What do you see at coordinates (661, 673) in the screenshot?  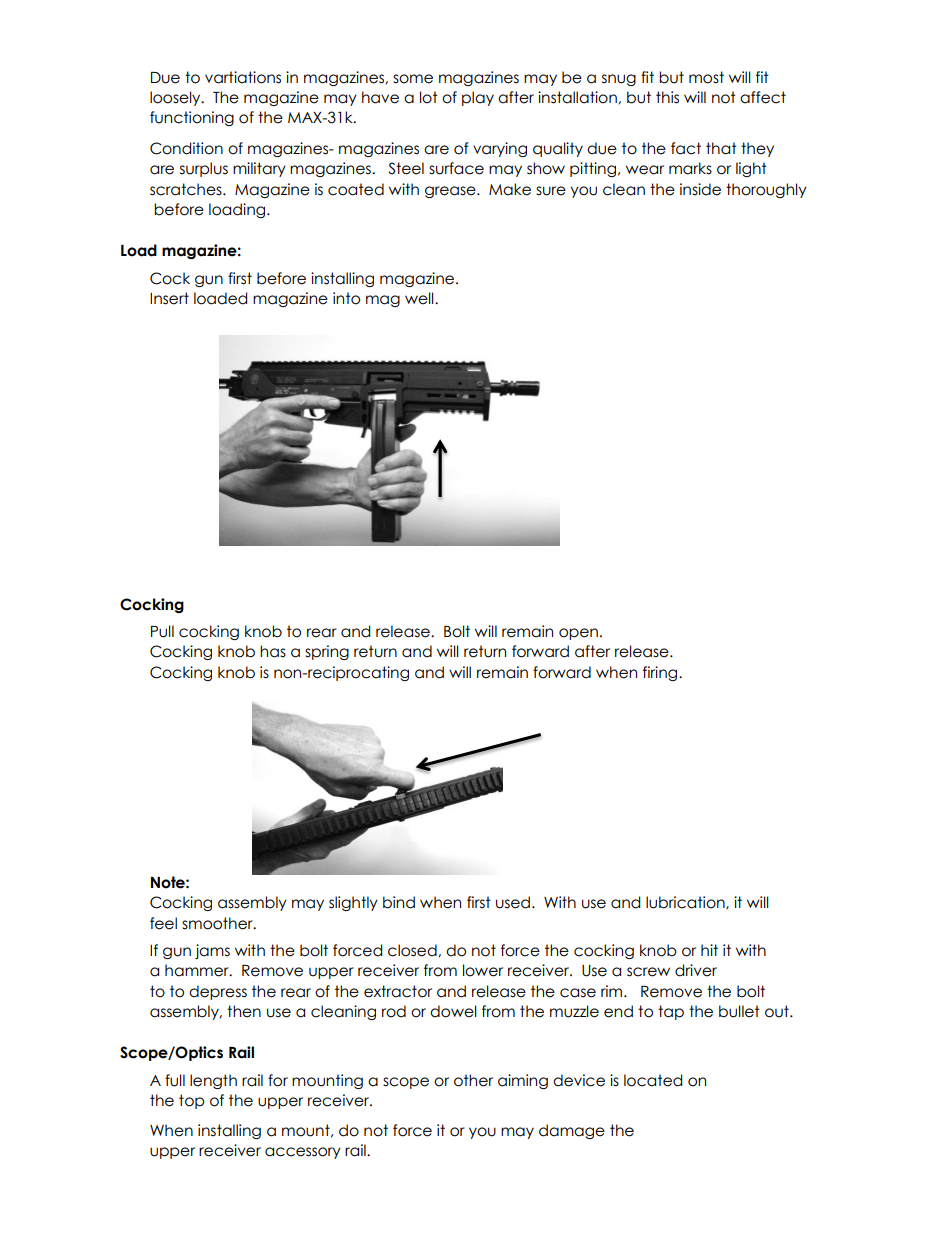 I see `firing` at bounding box center [661, 673].
